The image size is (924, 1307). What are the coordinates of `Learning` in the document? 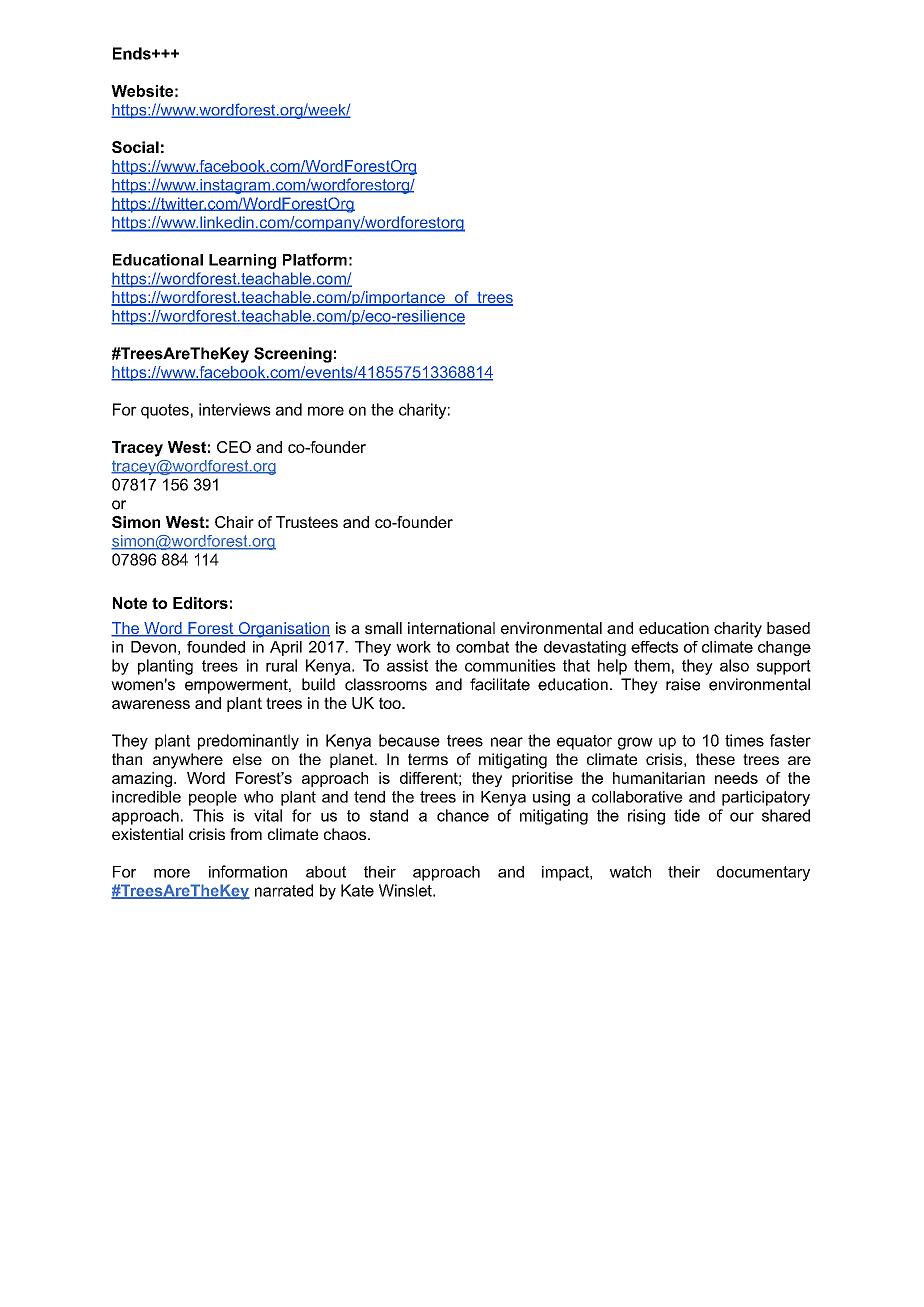 It's located at (242, 261).
